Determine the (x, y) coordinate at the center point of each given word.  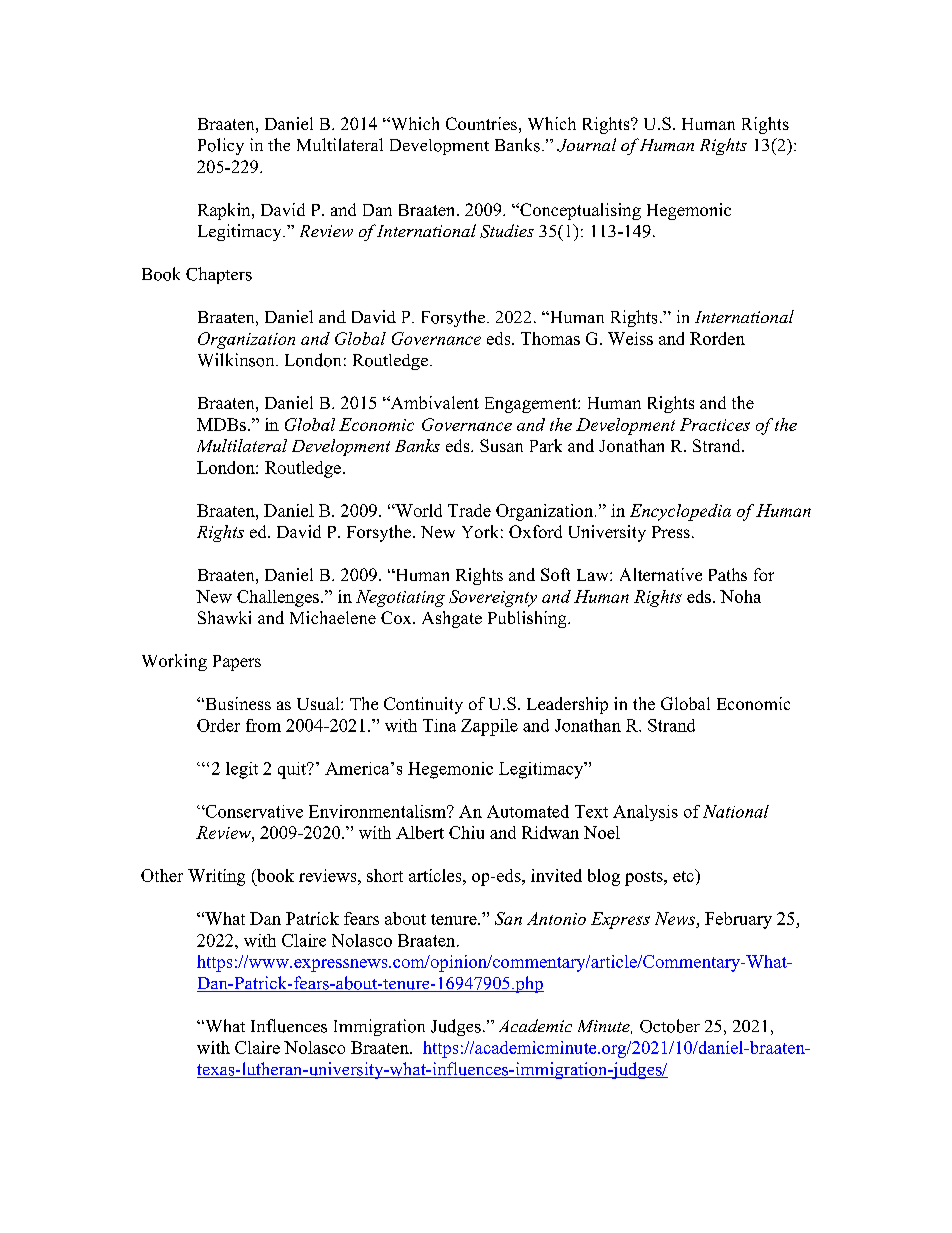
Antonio (556, 918)
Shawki (224, 617)
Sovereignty (493, 598)
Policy (221, 146)
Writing (216, 877)
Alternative (661, 574)
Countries (481, 123)
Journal (586, 145)
